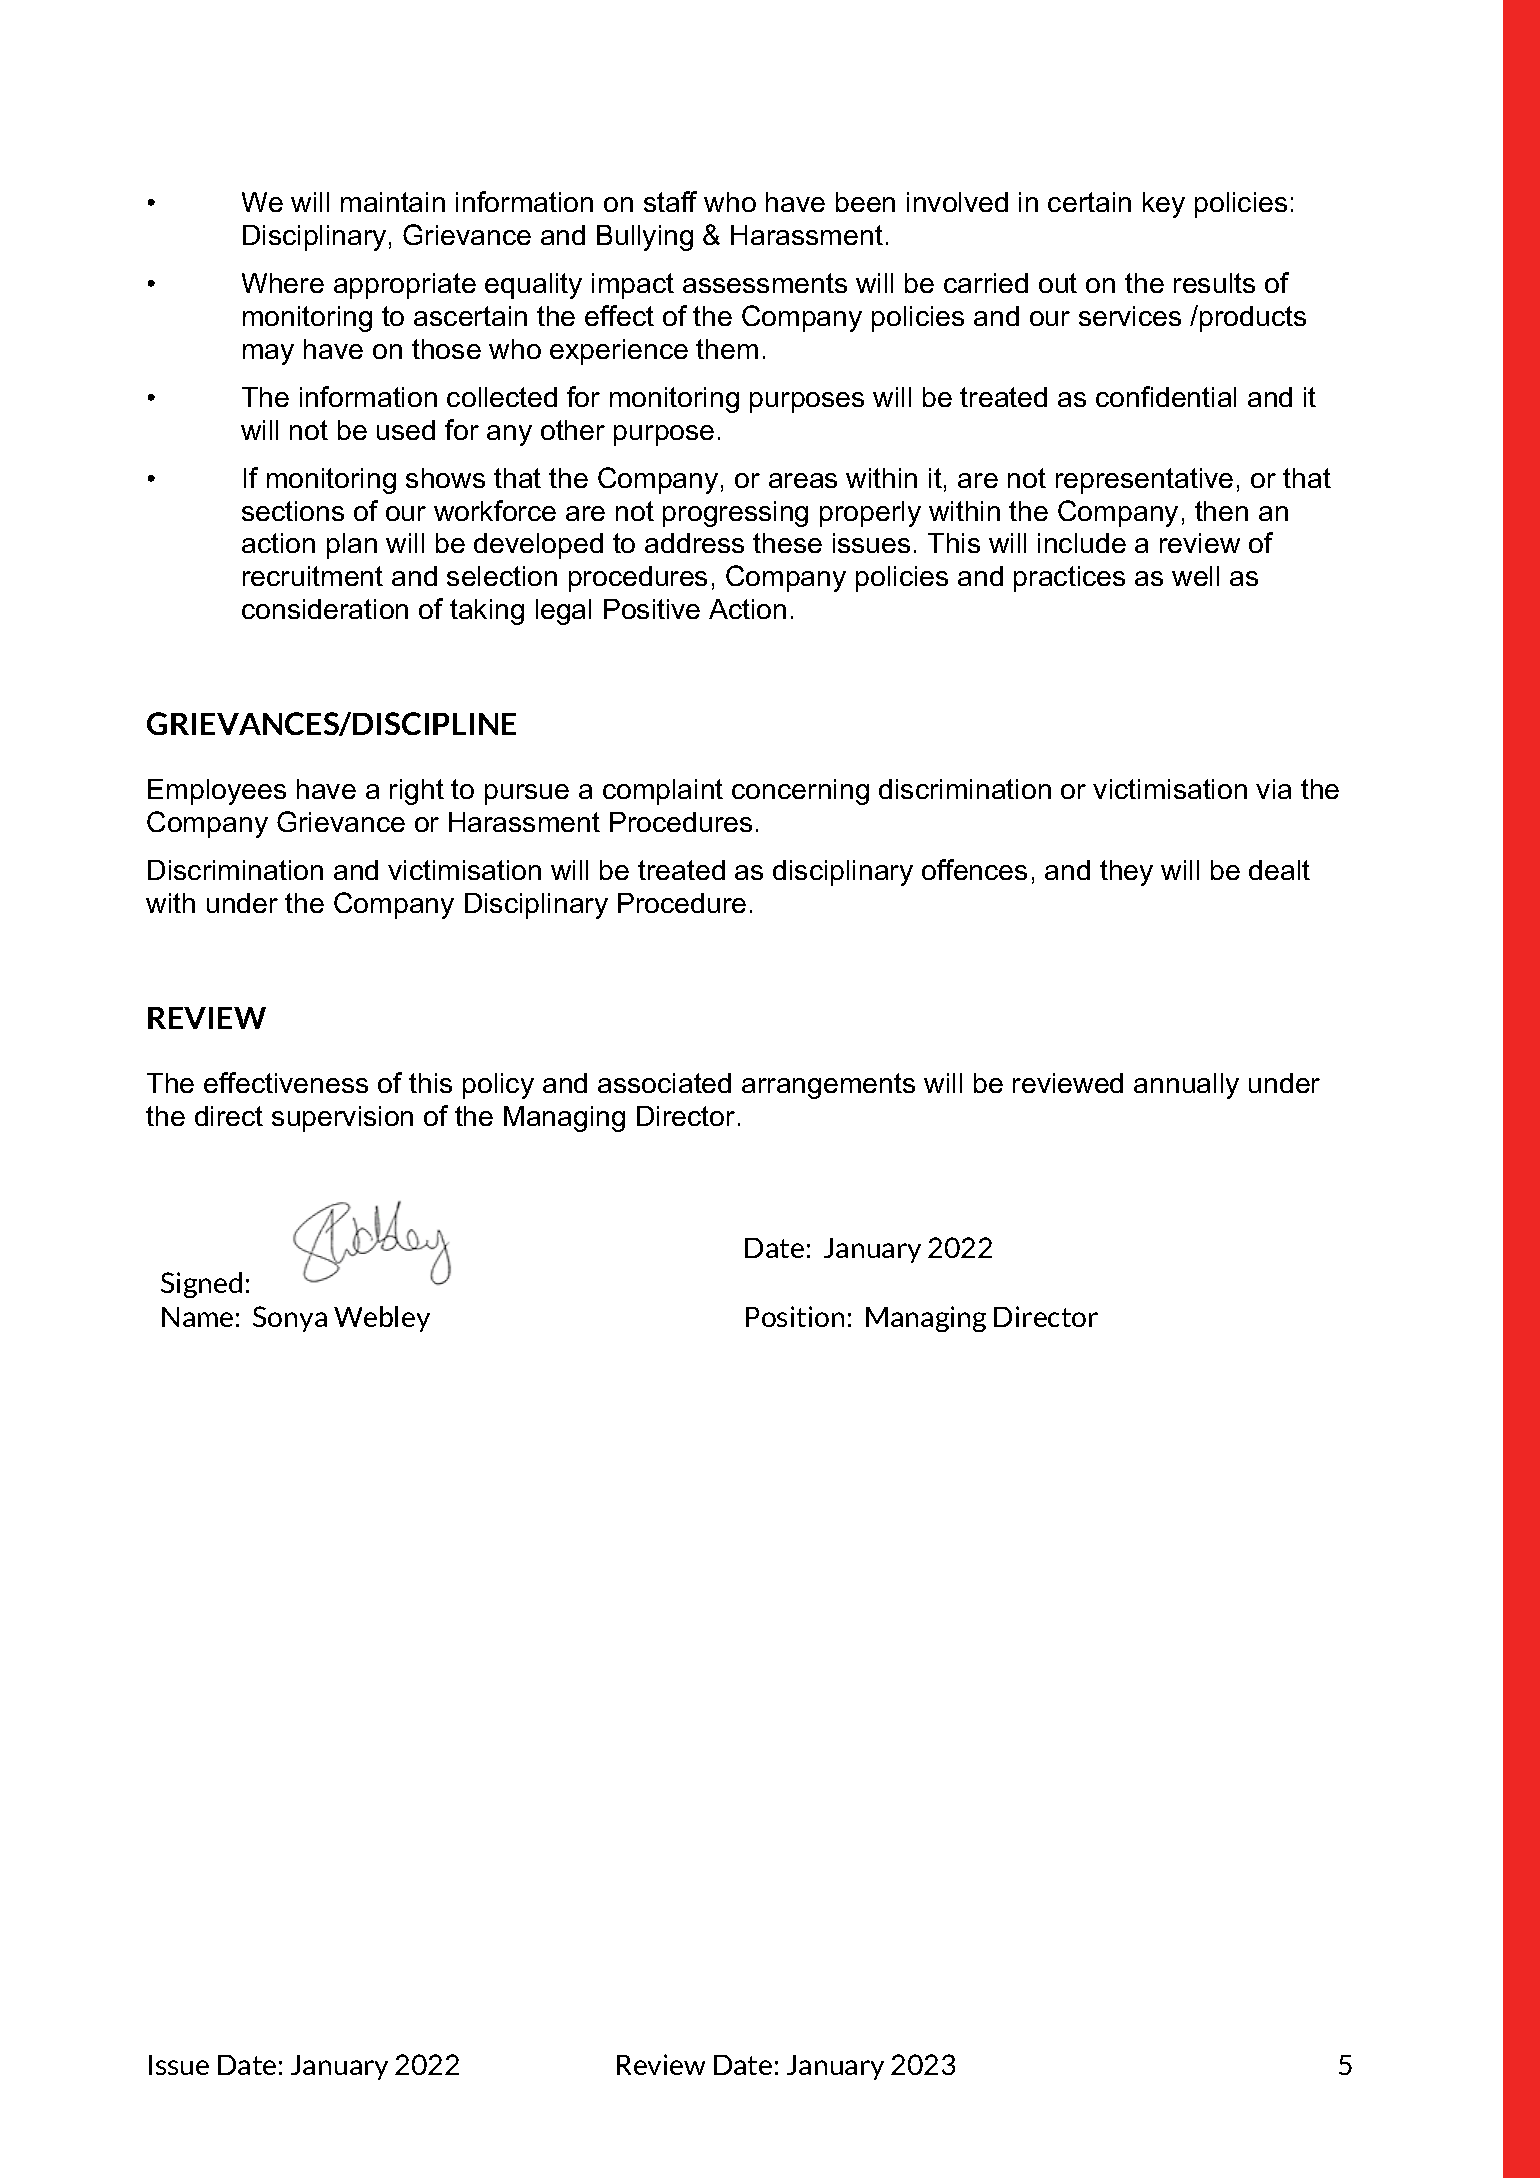 Image resolution: width=1540 pixels, height=2178 pixels. What do you see at coordinates (1186, 1086) in the page?
I see `annually` at bounding box center [1186, 1086].
